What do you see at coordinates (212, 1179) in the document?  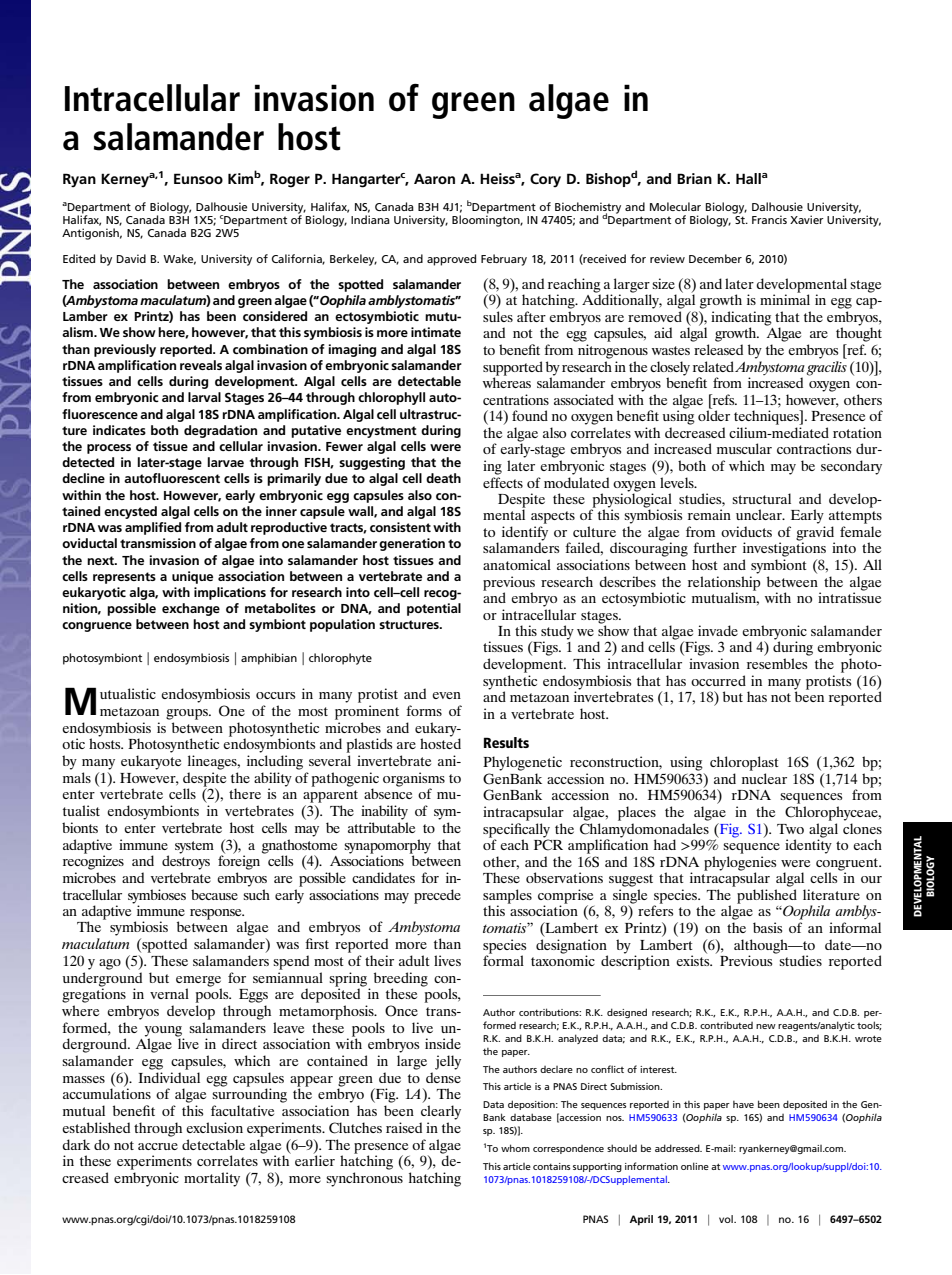 I see `mortality` at bounding box center [212, 1179].
